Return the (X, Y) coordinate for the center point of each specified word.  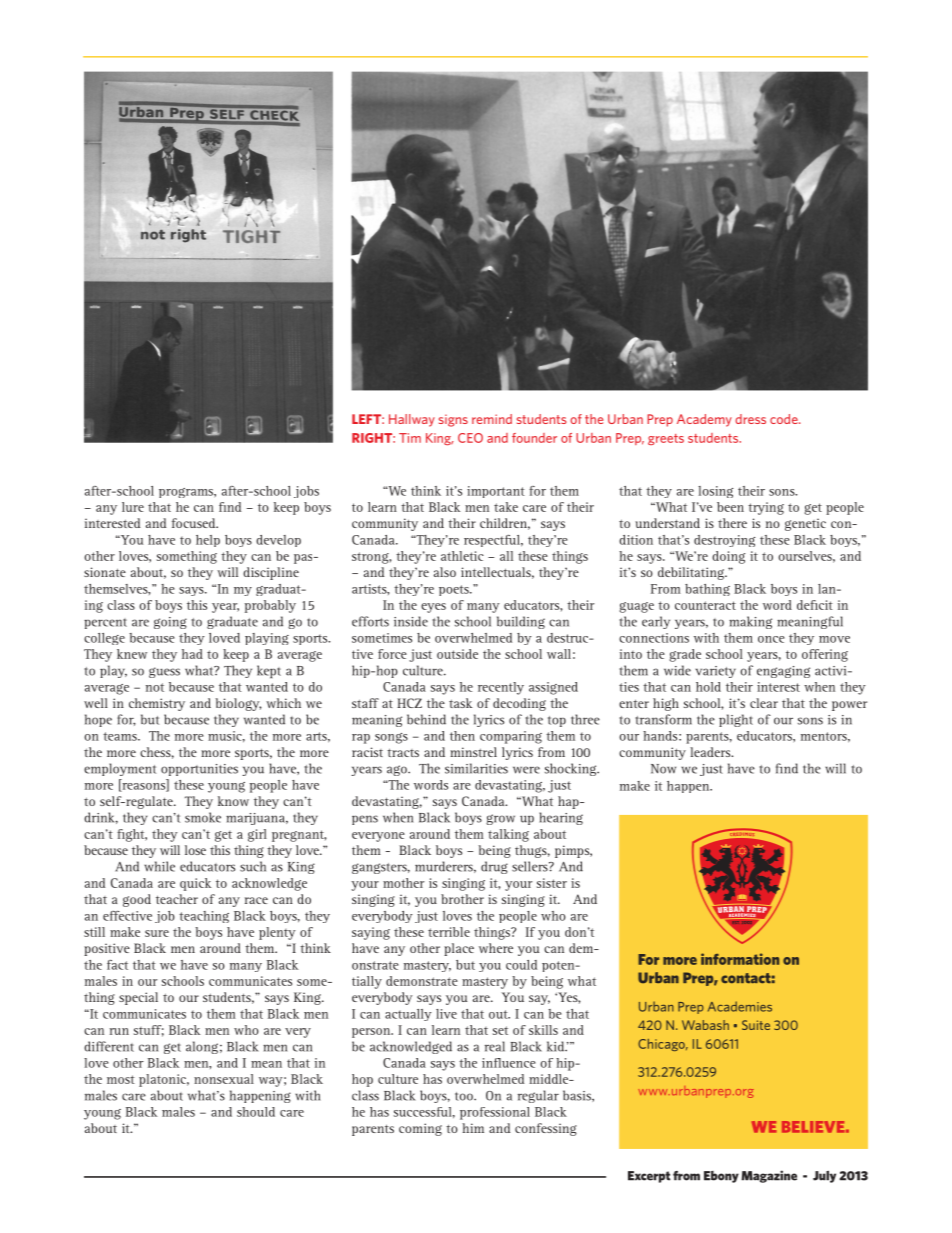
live (446, 1014)
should (256, 1112)
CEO (470, 438)
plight (736, 720)
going (170, 623)
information (740, 959)
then (462, 736)
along (202, 1047)
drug (494, 867)
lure (133, 507)
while (159, 866)
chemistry (157, 704)
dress (750, 419)
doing (728, 557)
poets (455, 590)
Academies (740, 1006)
